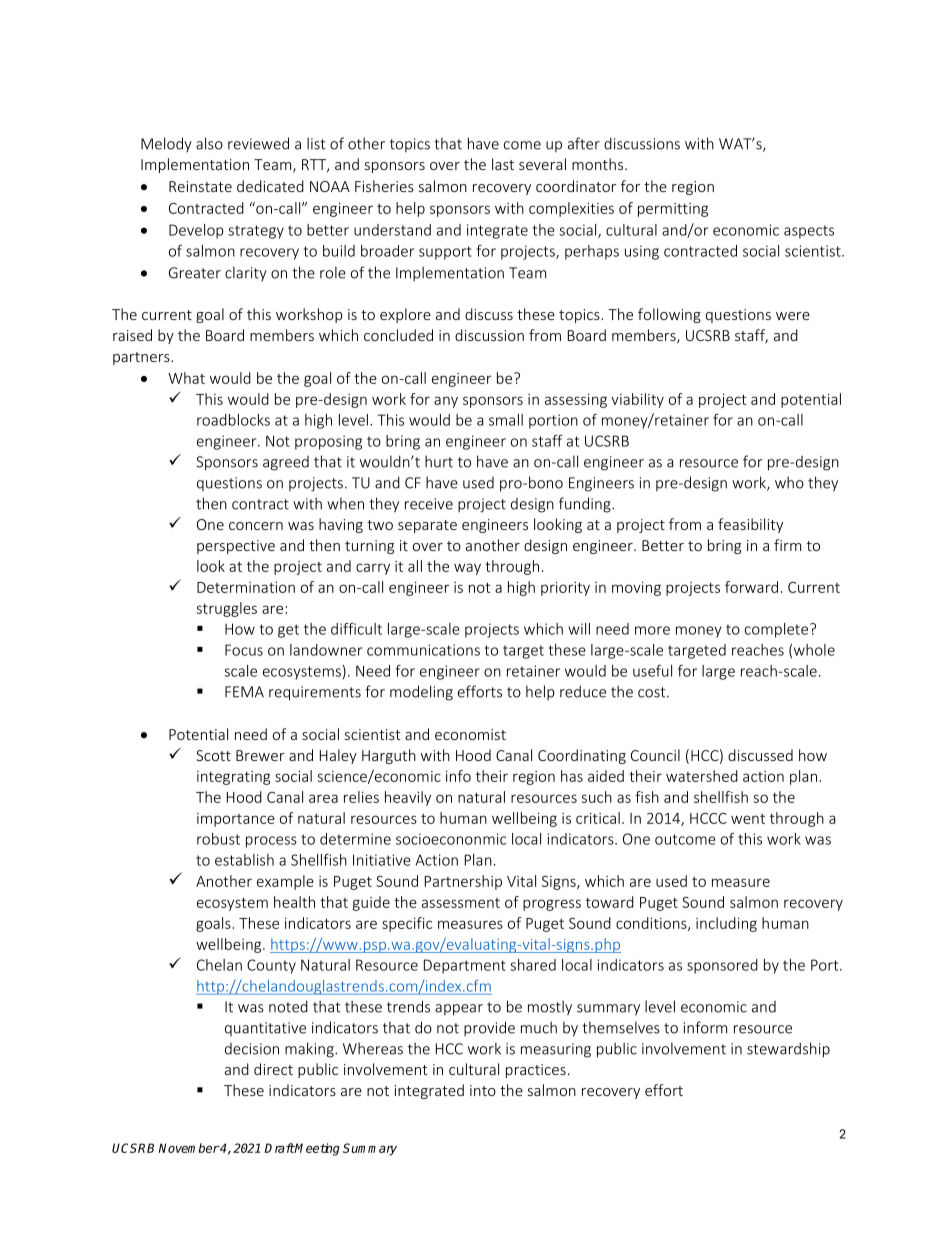 The width and height of the screenshot is (952, 1233). What do you see at coordinates (200, 186) in the screenshot?
I see `Reinstate` at bounding box center [200, 186].
